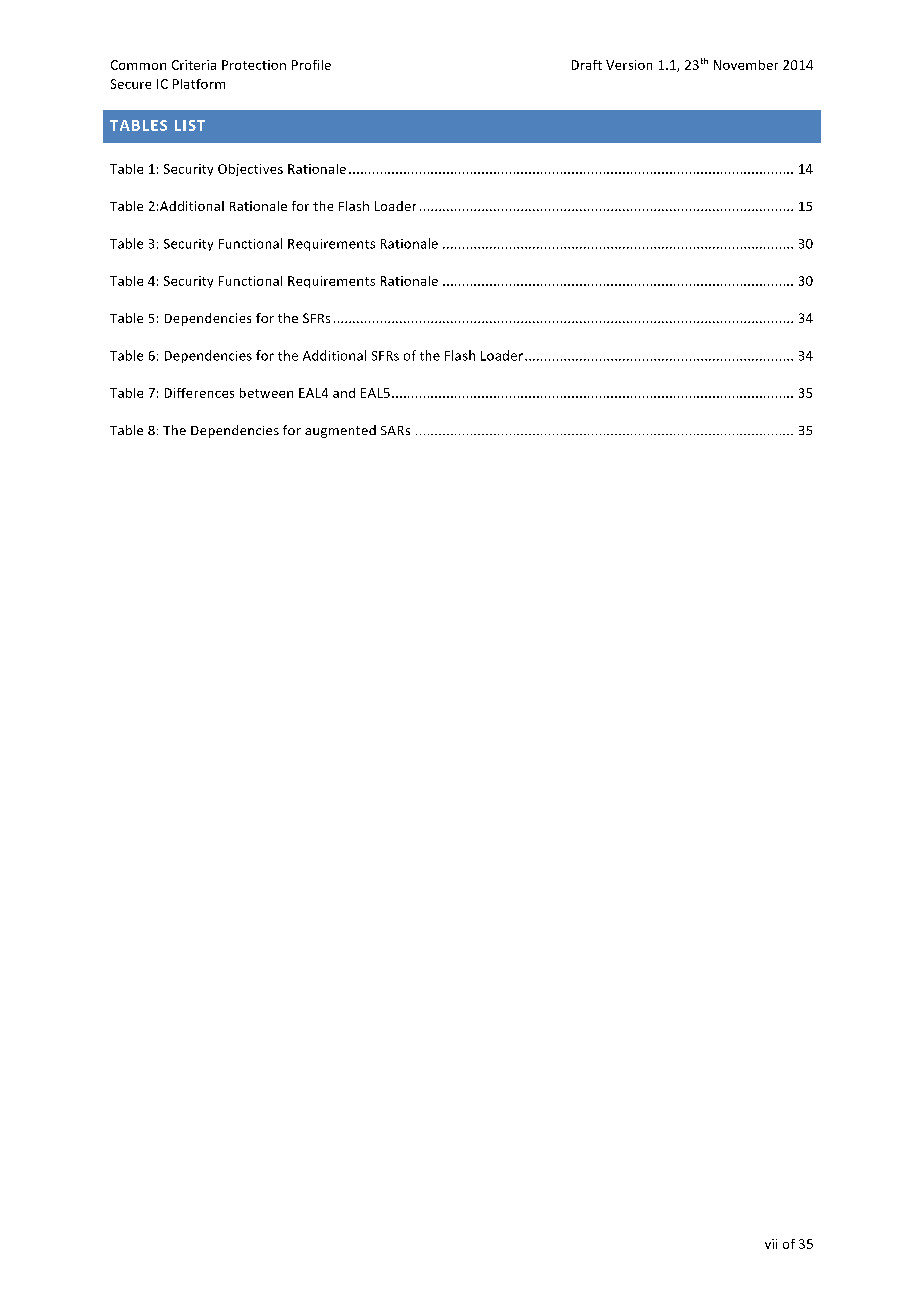  What do you see at coordinates (190, 125) in the screenshot?
I see `LIST` at bounding box center [190, 125].
